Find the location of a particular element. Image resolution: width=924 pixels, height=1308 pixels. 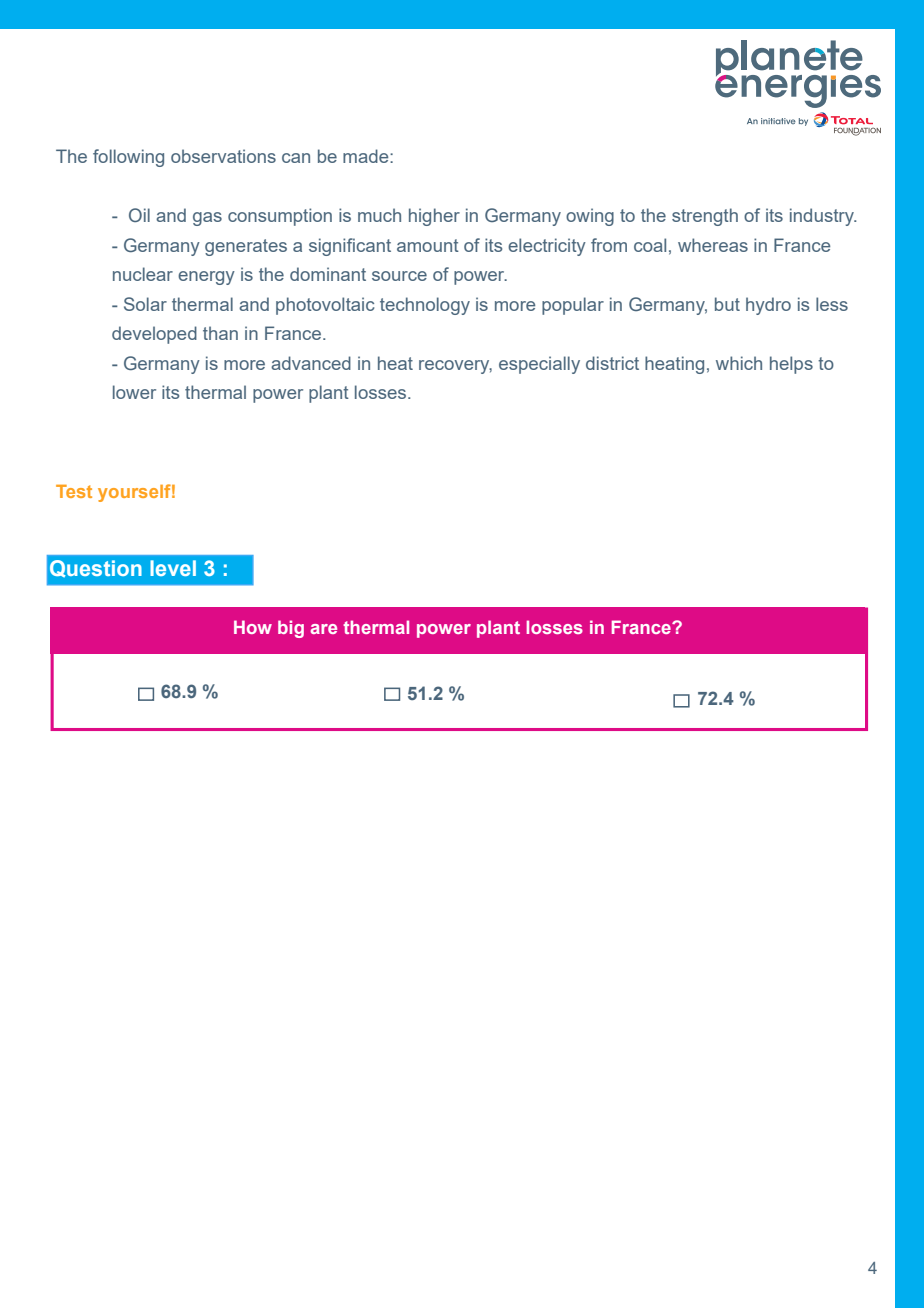

nuclear is located at coordinates (143, 274).
